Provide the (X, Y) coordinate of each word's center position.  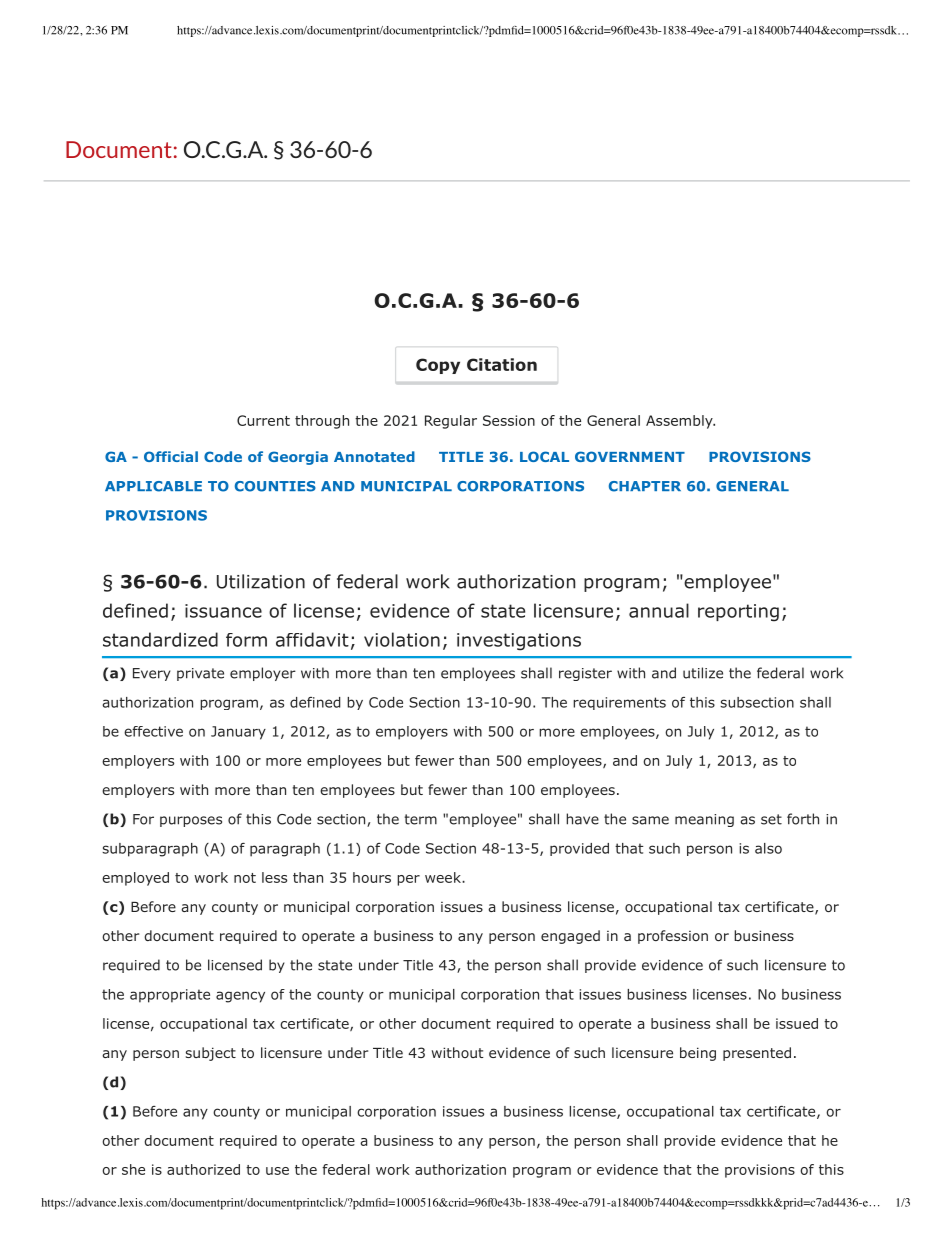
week (444, 877)
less (274, 877)
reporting (738, 613)
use (277, 1171)
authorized (203, 1169)
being (698, 1054)
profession (673, 937)
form (246, 640)
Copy (438, 366)
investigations (519, 642)
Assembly (680, 422)
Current (263, 420)
